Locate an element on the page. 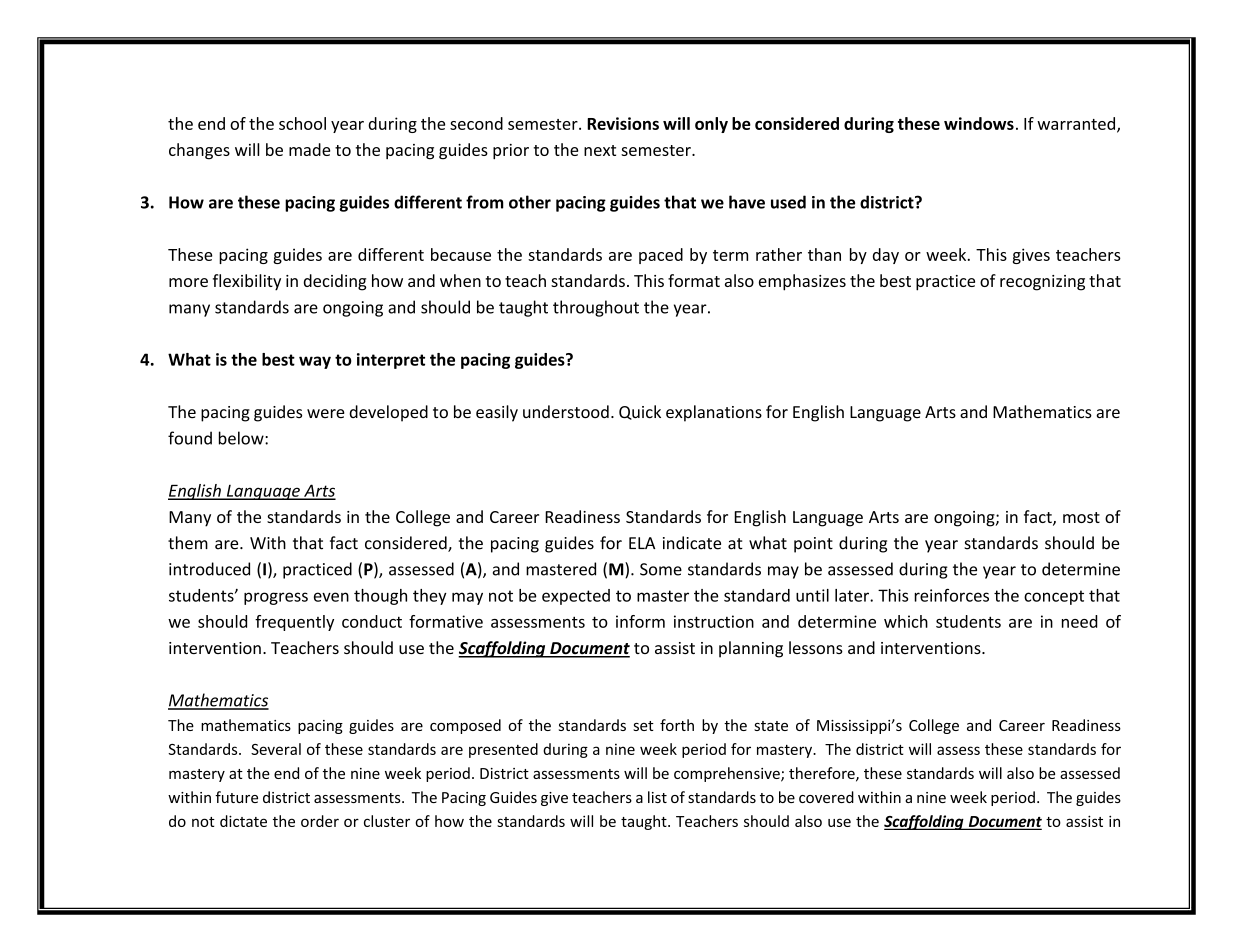 The image size is (1233, 952). recognizing is located at coordinates (1042, 283).
